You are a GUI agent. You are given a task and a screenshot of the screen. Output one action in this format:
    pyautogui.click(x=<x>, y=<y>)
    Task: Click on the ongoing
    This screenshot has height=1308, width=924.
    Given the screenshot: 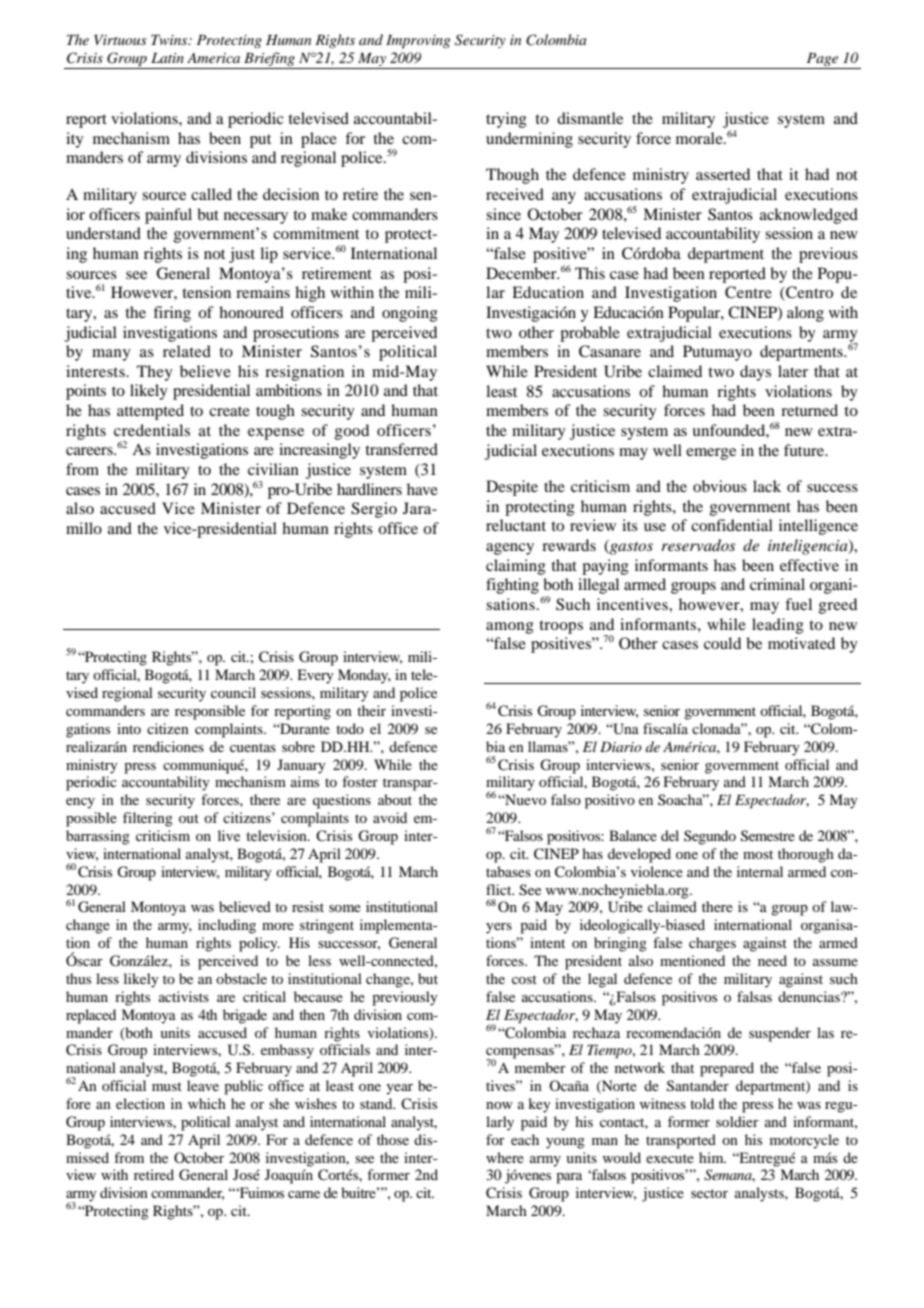 What is the action you would take?
    pyautogui.click(x=410, y=314)
